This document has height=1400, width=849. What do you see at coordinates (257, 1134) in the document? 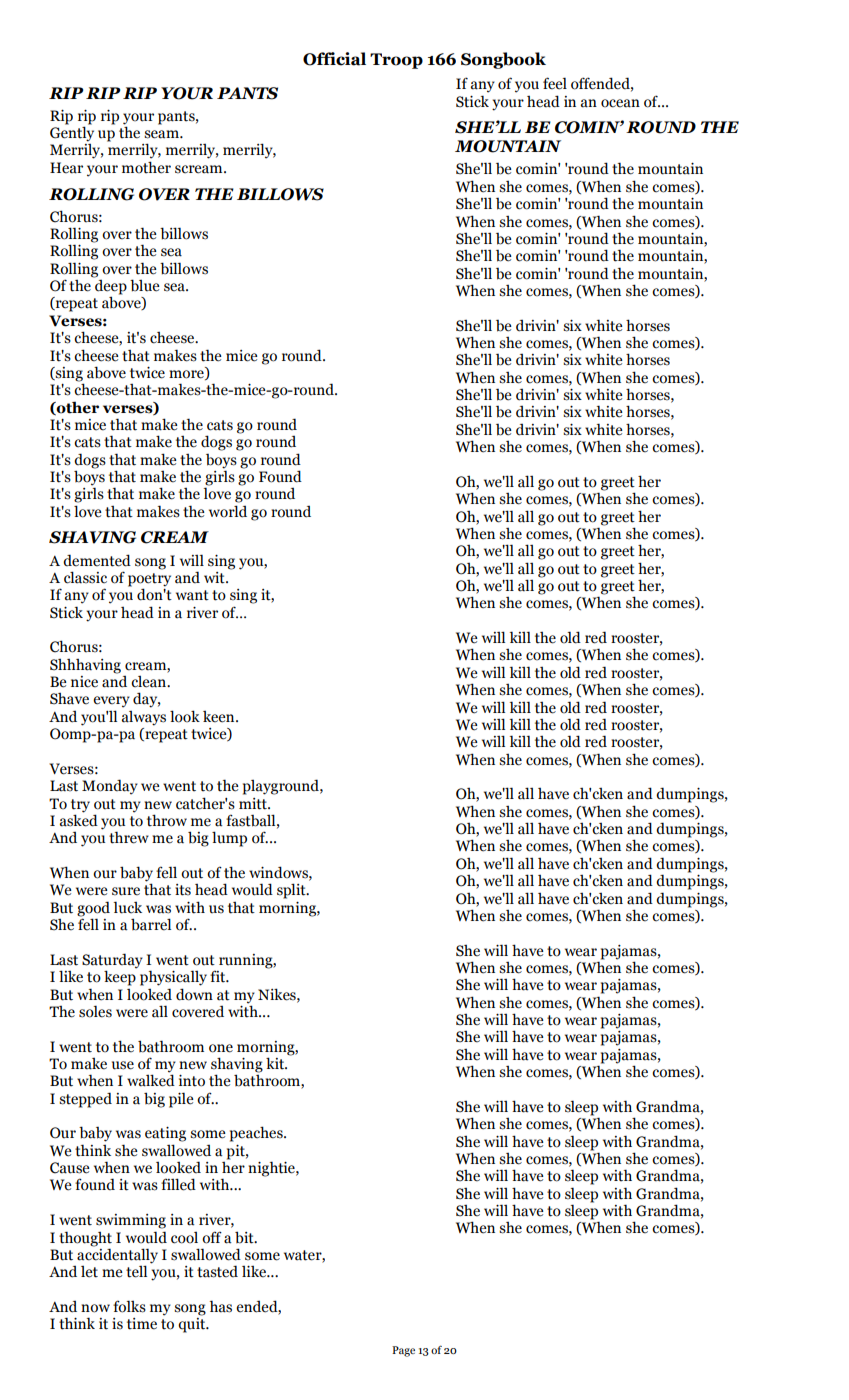
I see `peaches` at bounding box center [257, 1134].
